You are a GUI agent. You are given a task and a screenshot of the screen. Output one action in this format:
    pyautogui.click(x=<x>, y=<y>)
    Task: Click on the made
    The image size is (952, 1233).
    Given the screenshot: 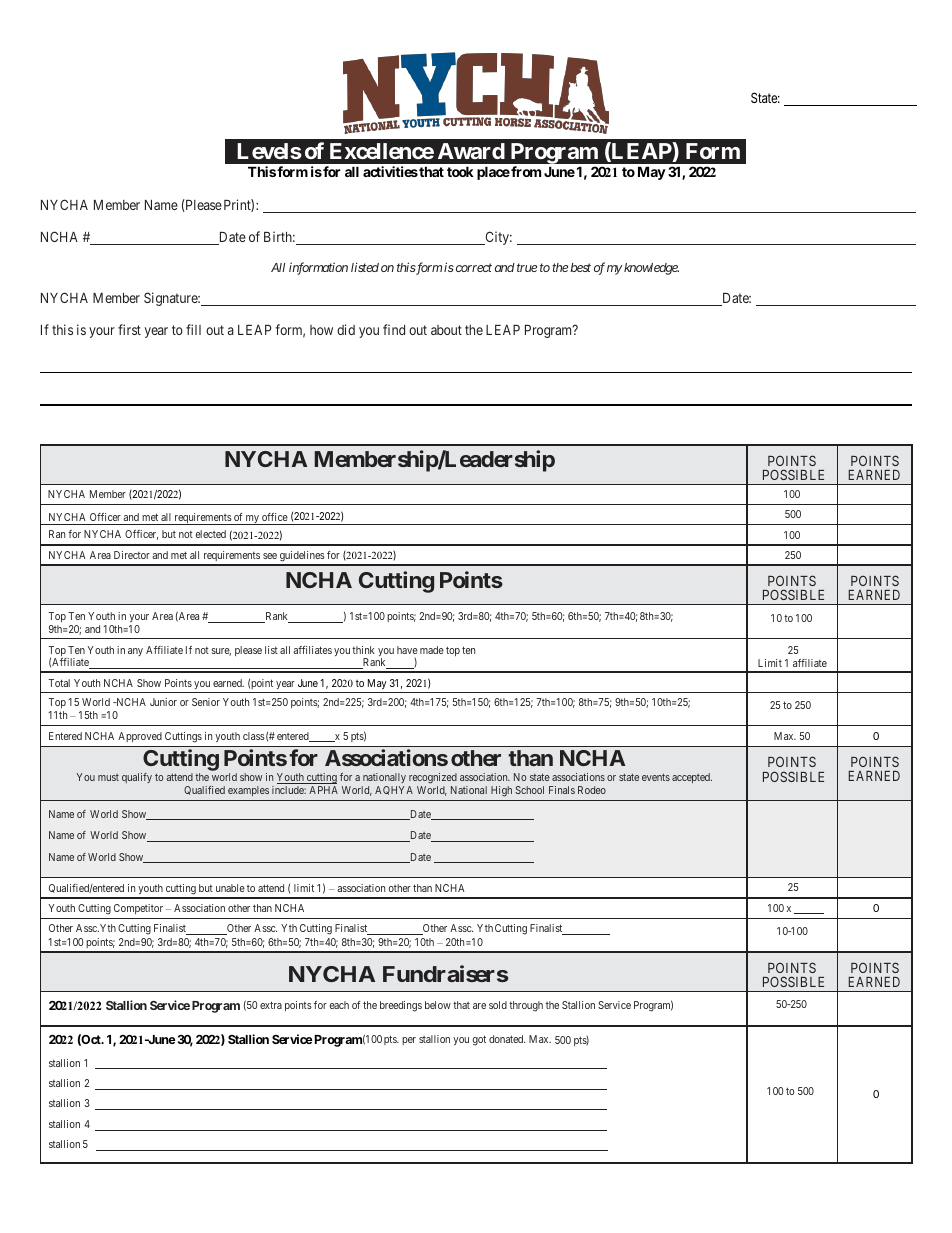 What is the action you would take?
    pyautogui.click(x=432, y=650)
